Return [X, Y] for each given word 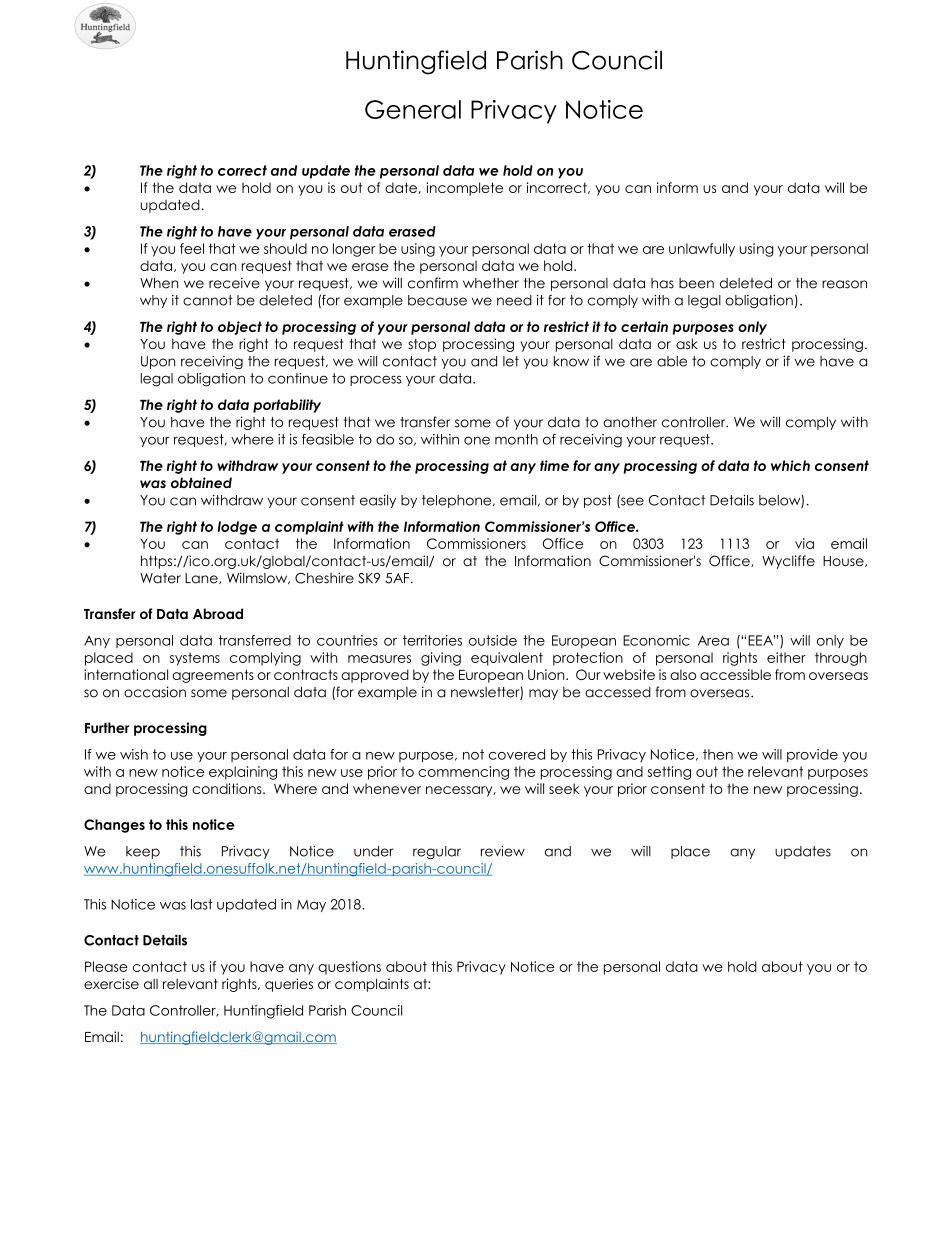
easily [378, 501]
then [718, 754]
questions [349, 968]
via [804, 543]
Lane [202, 578]
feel [192, 248]
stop [422, 345]
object [240, 328]
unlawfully [702, 250]
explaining [243, 773]
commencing [463, 773]
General [413, 109]
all [151, 983]
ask [687, 343]
